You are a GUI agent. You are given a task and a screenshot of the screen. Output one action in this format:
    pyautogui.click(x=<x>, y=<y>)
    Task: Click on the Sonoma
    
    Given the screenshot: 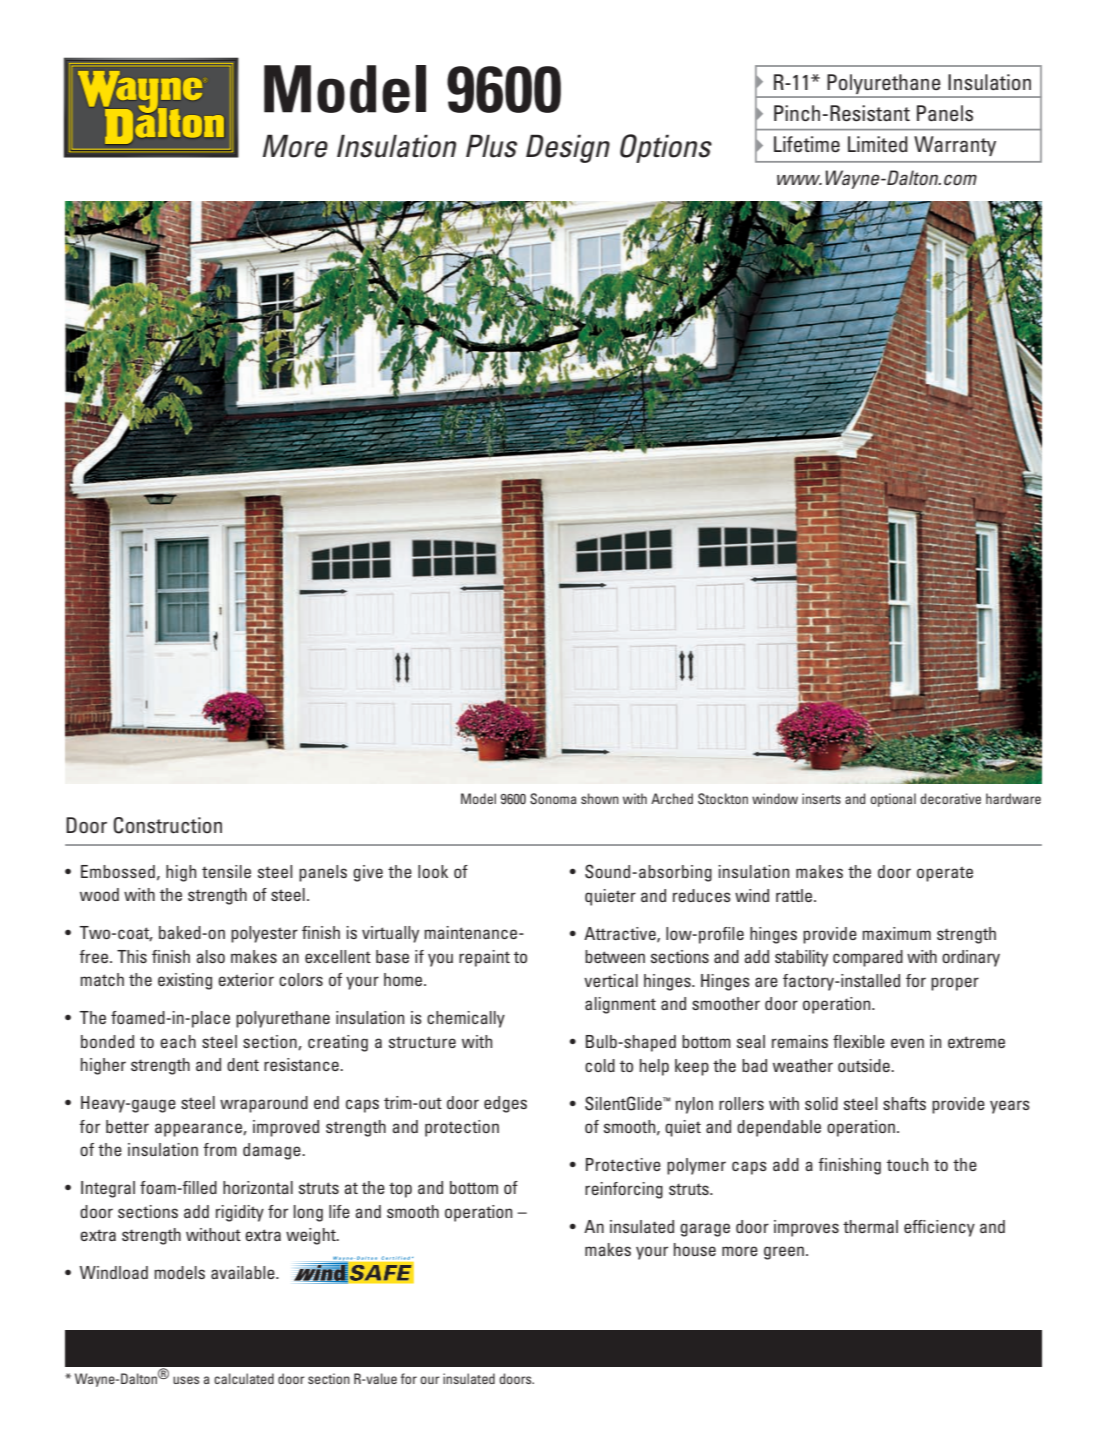 What is the action you would take?
    pyautogui.click(x=553, y=798)
